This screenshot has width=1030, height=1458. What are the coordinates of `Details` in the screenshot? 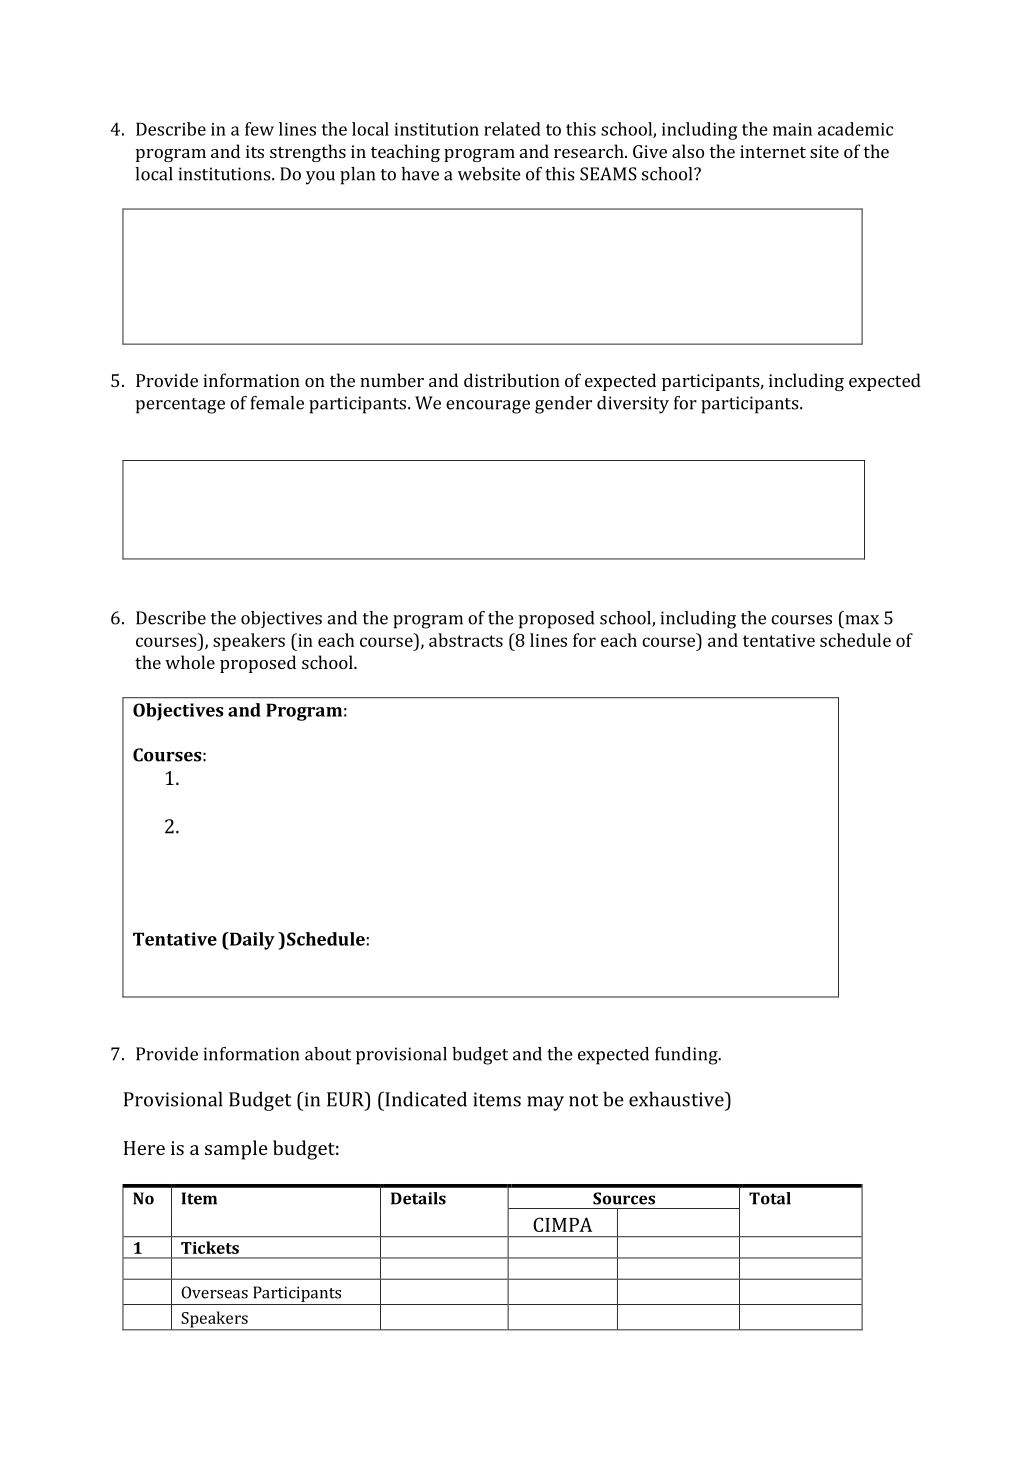 It's located at (418, 1198).
